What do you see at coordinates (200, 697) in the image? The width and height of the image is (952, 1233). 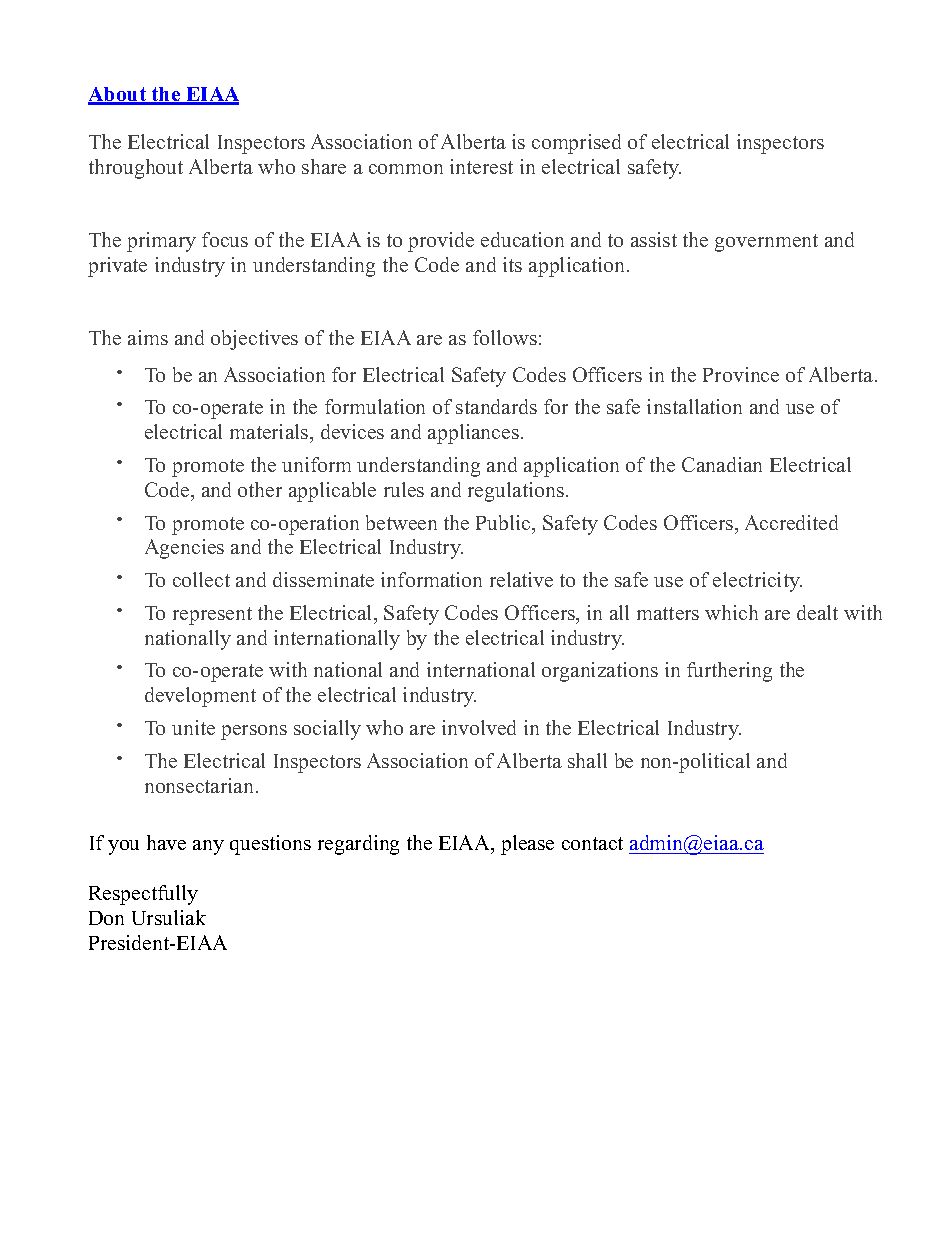 I see `development` at bounding box center [200, 697].
